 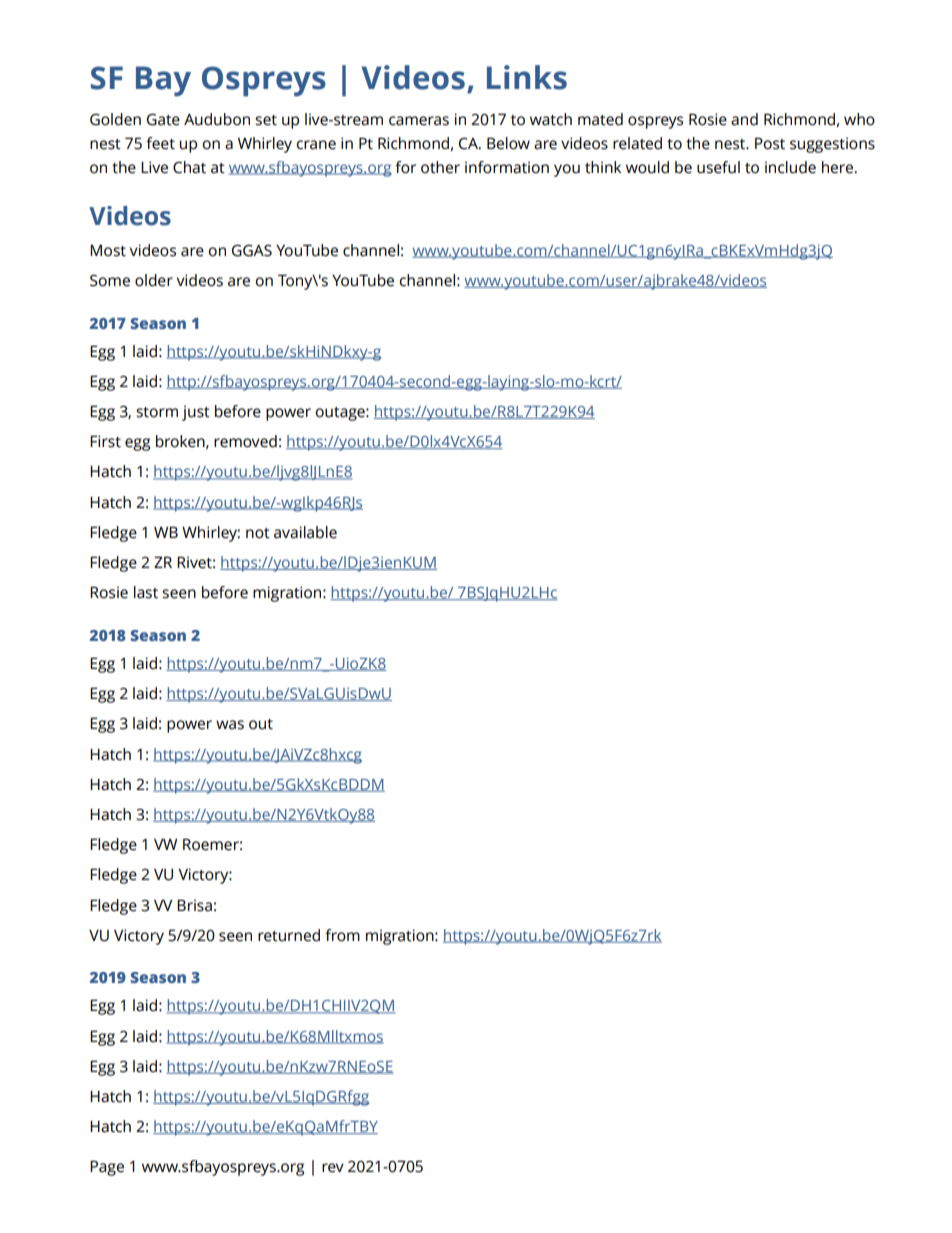 I want to click on was, so click(x=230, y=725).
